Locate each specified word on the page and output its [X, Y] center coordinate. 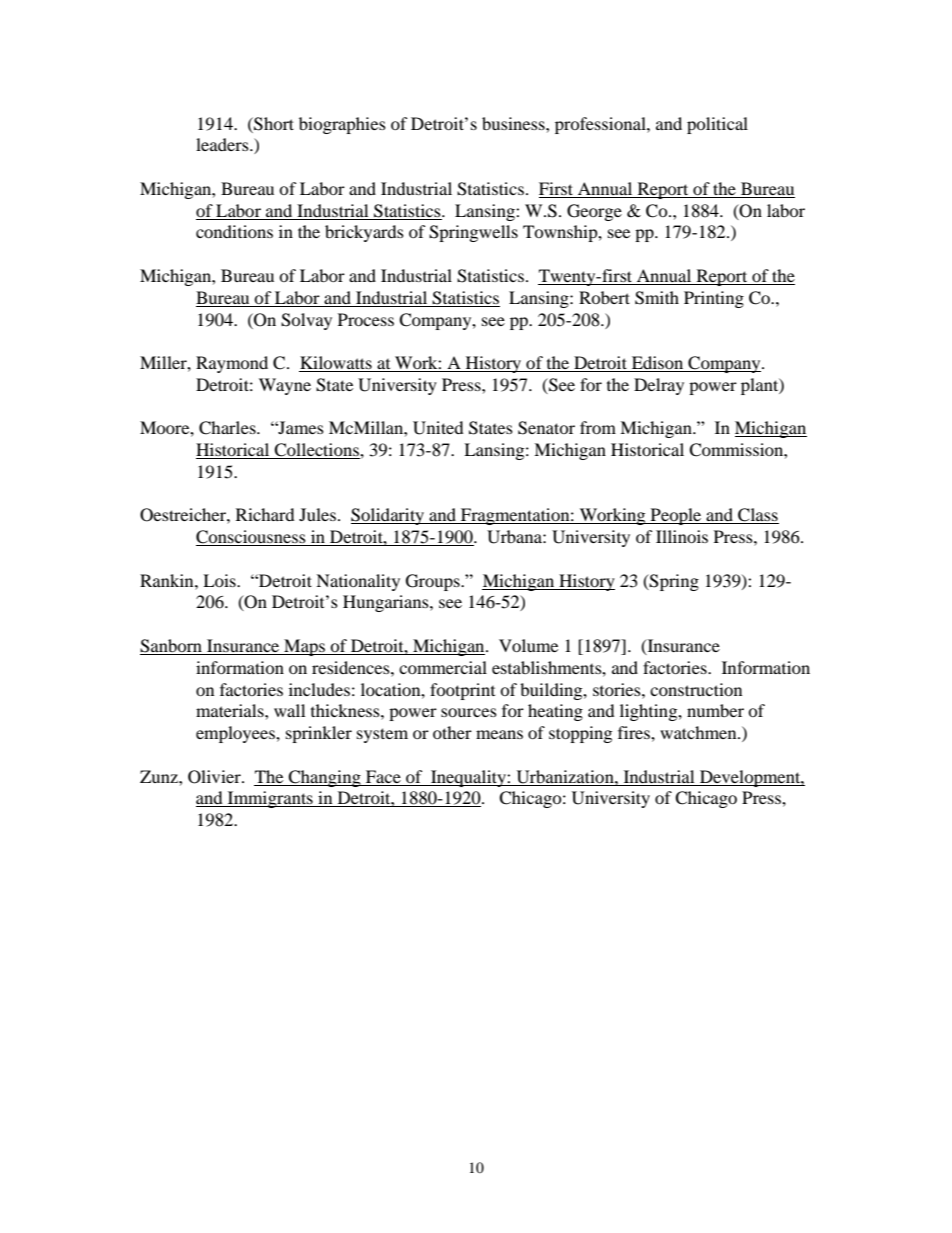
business [514, 123]
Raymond [232, 364]
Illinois [682, 536]
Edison [657, 364]
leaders [223, 144]
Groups [434, 582]
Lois [220, 580]
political [717, 125]
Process [366, 319]
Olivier [215, 777]
